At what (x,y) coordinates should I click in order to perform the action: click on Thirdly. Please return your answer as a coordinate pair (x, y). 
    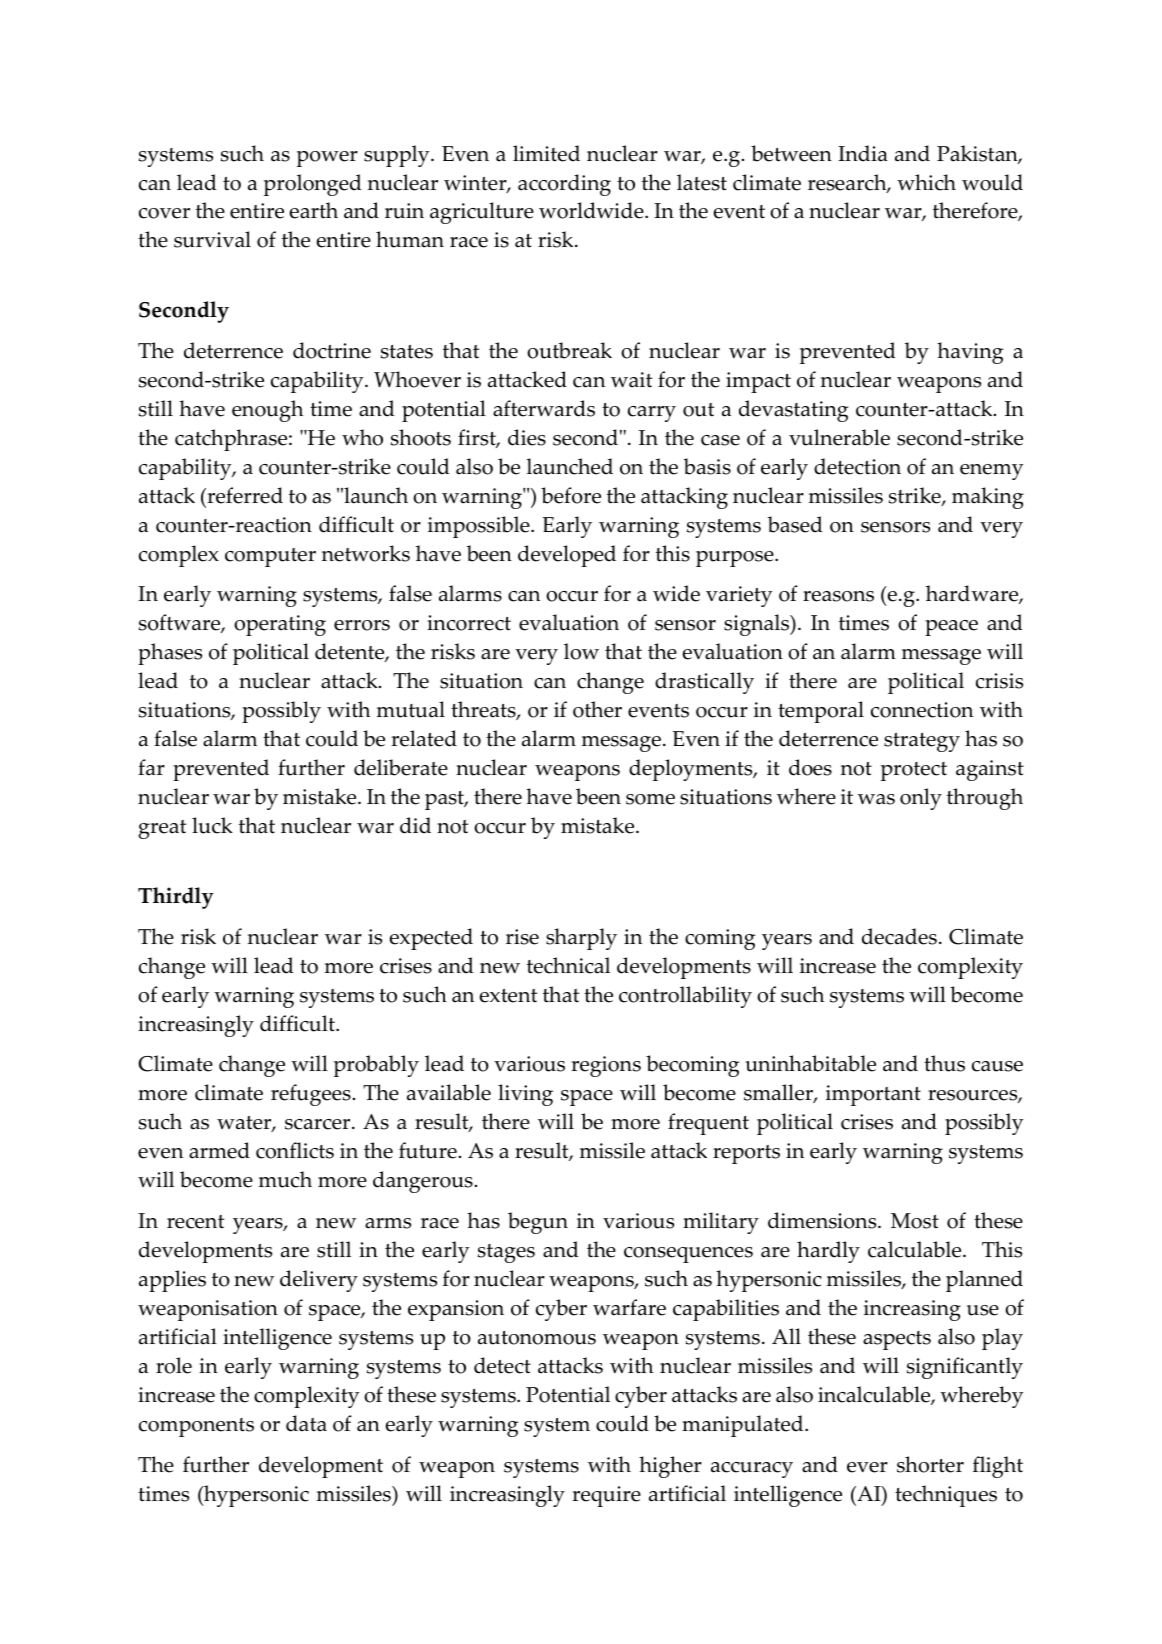
    Looking at the image, I should click on (176, 898).
